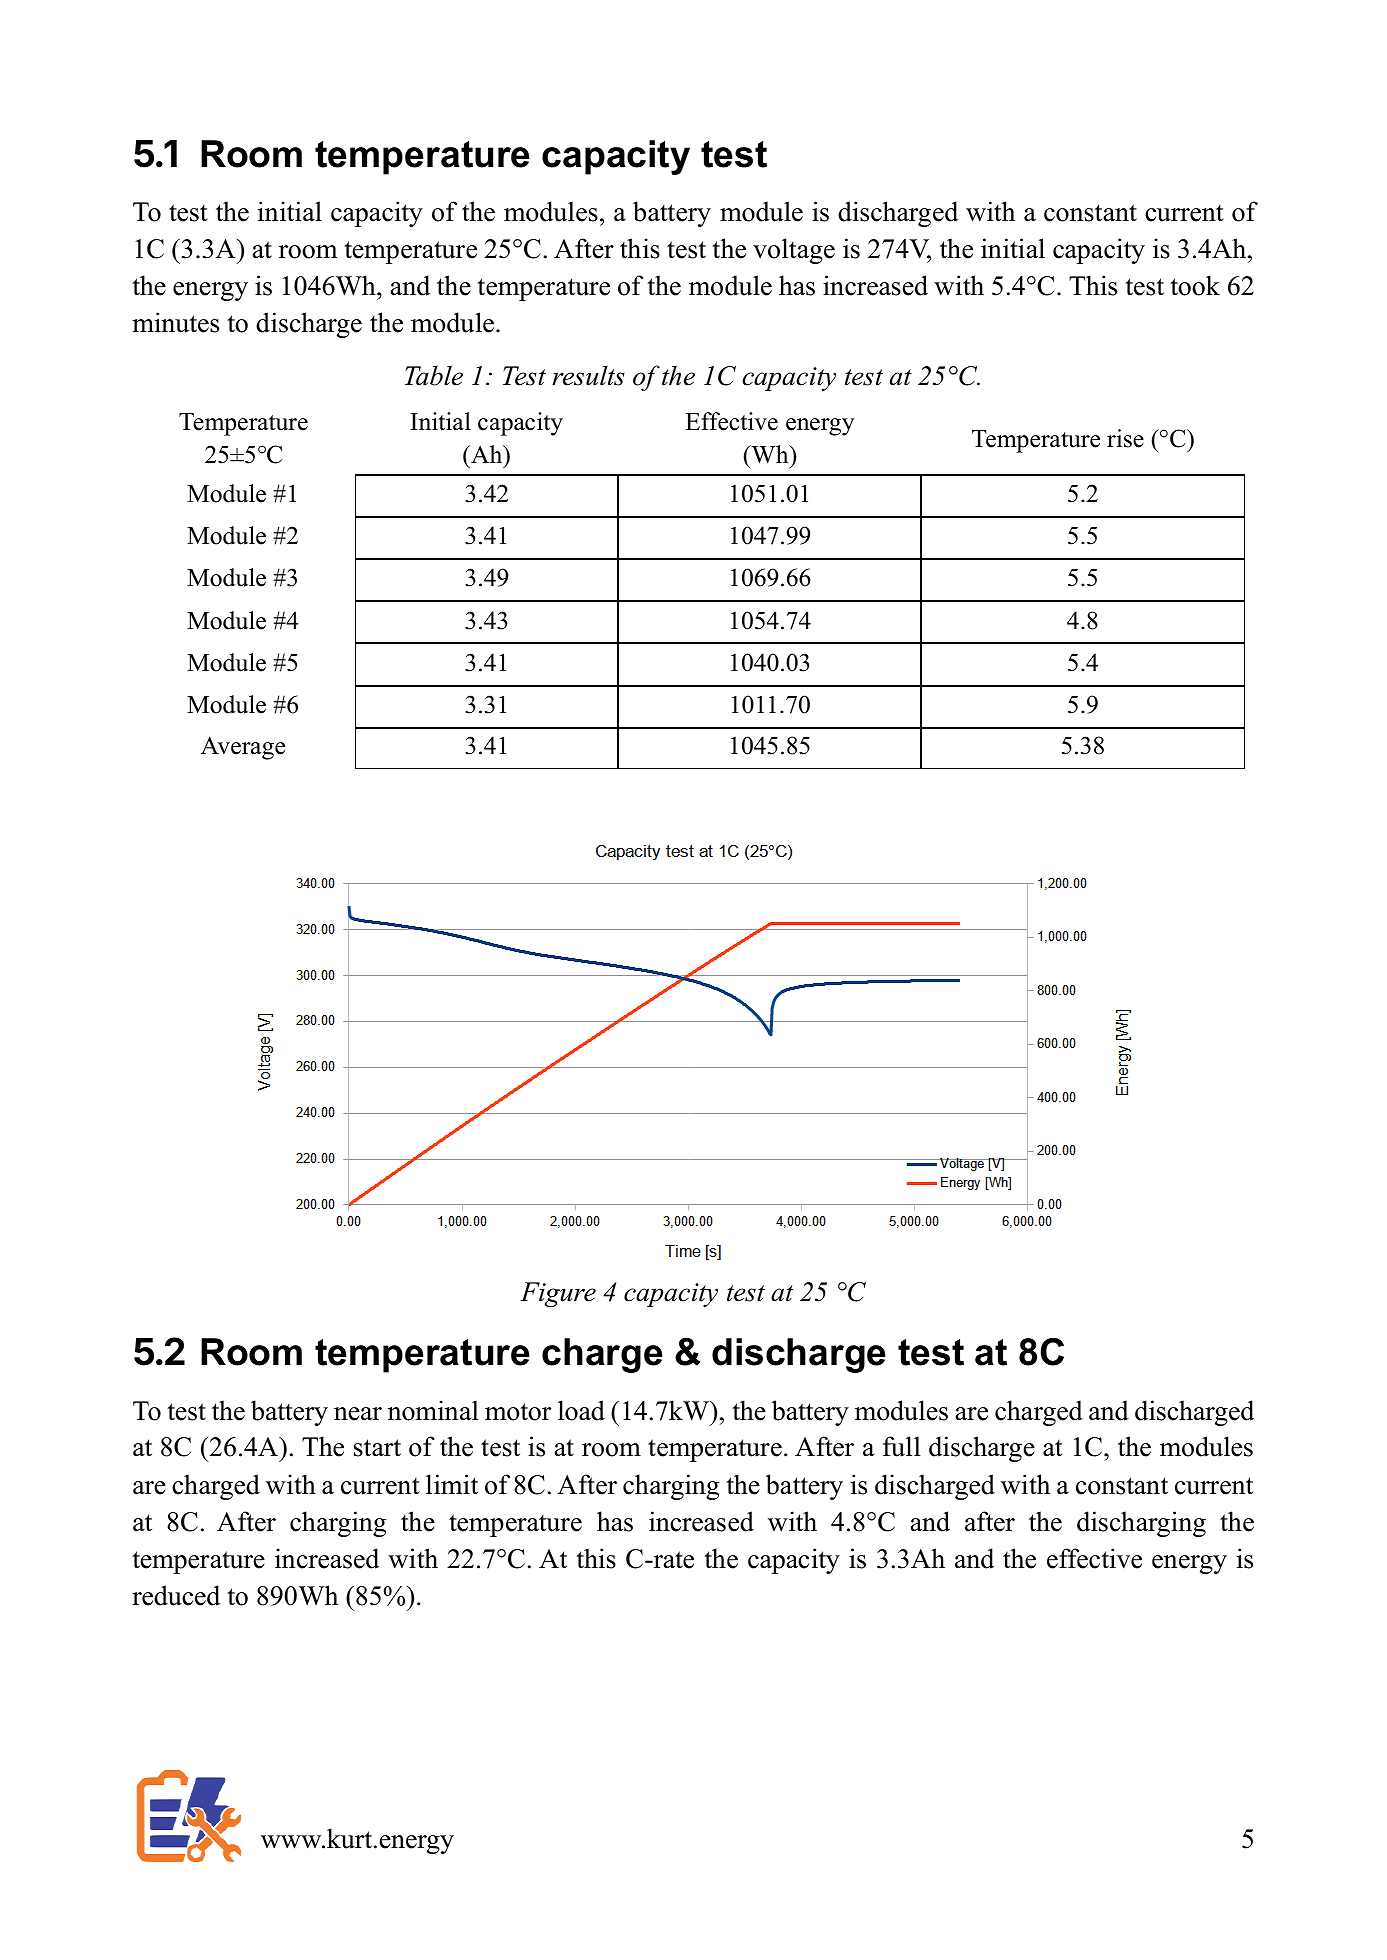 The image size is (1387, 1960). Describe the element at coordinates (558, 1294) in the screenshot. I see `Figure` at that location.
